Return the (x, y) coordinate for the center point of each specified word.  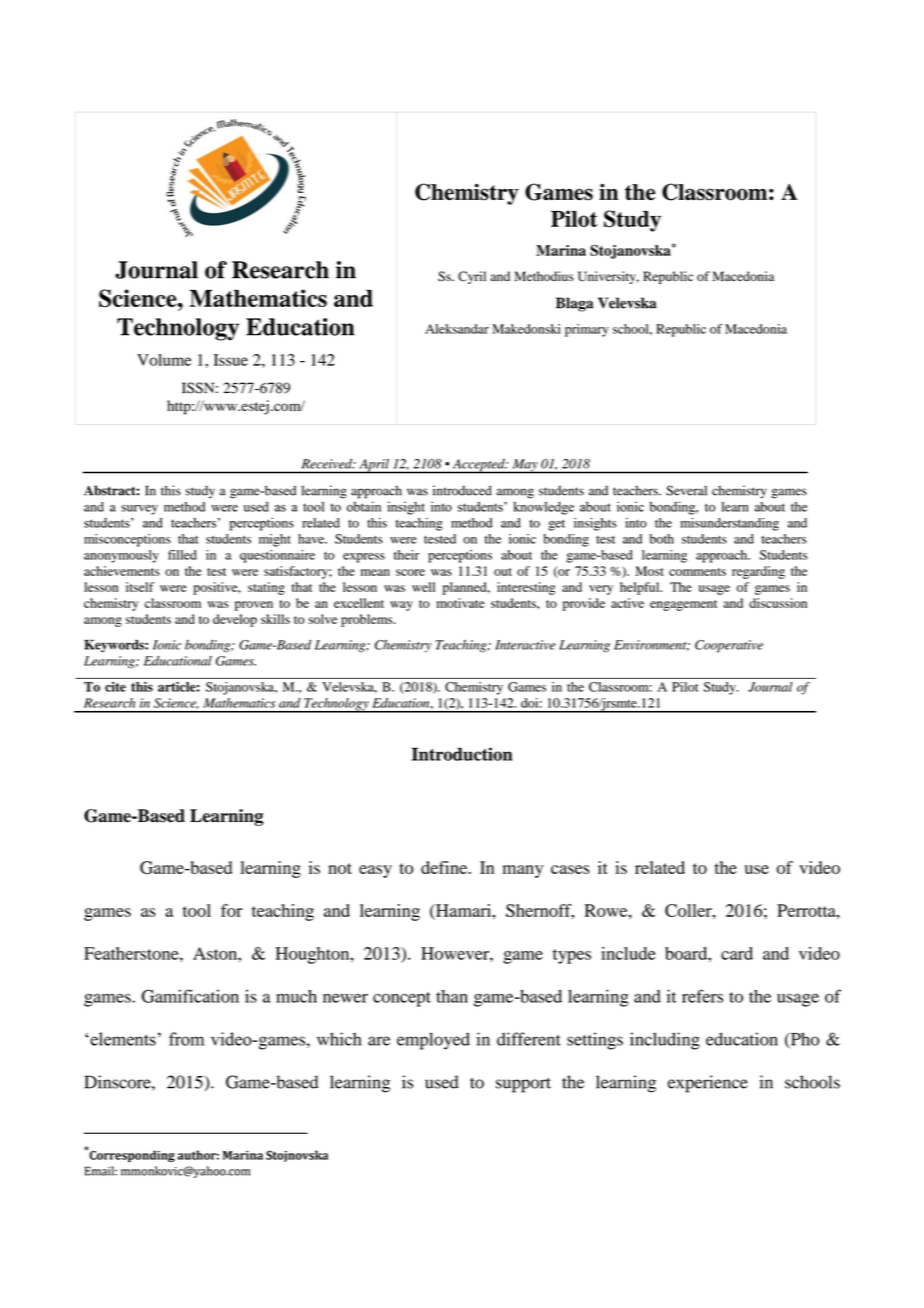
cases (570, 869)
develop (235, 620)
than (452, 996)
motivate (460, 603)
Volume (164, 360)
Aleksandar (457, 329)
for (232, 910)
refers (702, 996)
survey (139, 510)
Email (100, 1171)
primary (587, 330)
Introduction (462, 754)
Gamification (190, 996)
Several (686, 490)
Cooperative (729, 646)
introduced (462, 490)
